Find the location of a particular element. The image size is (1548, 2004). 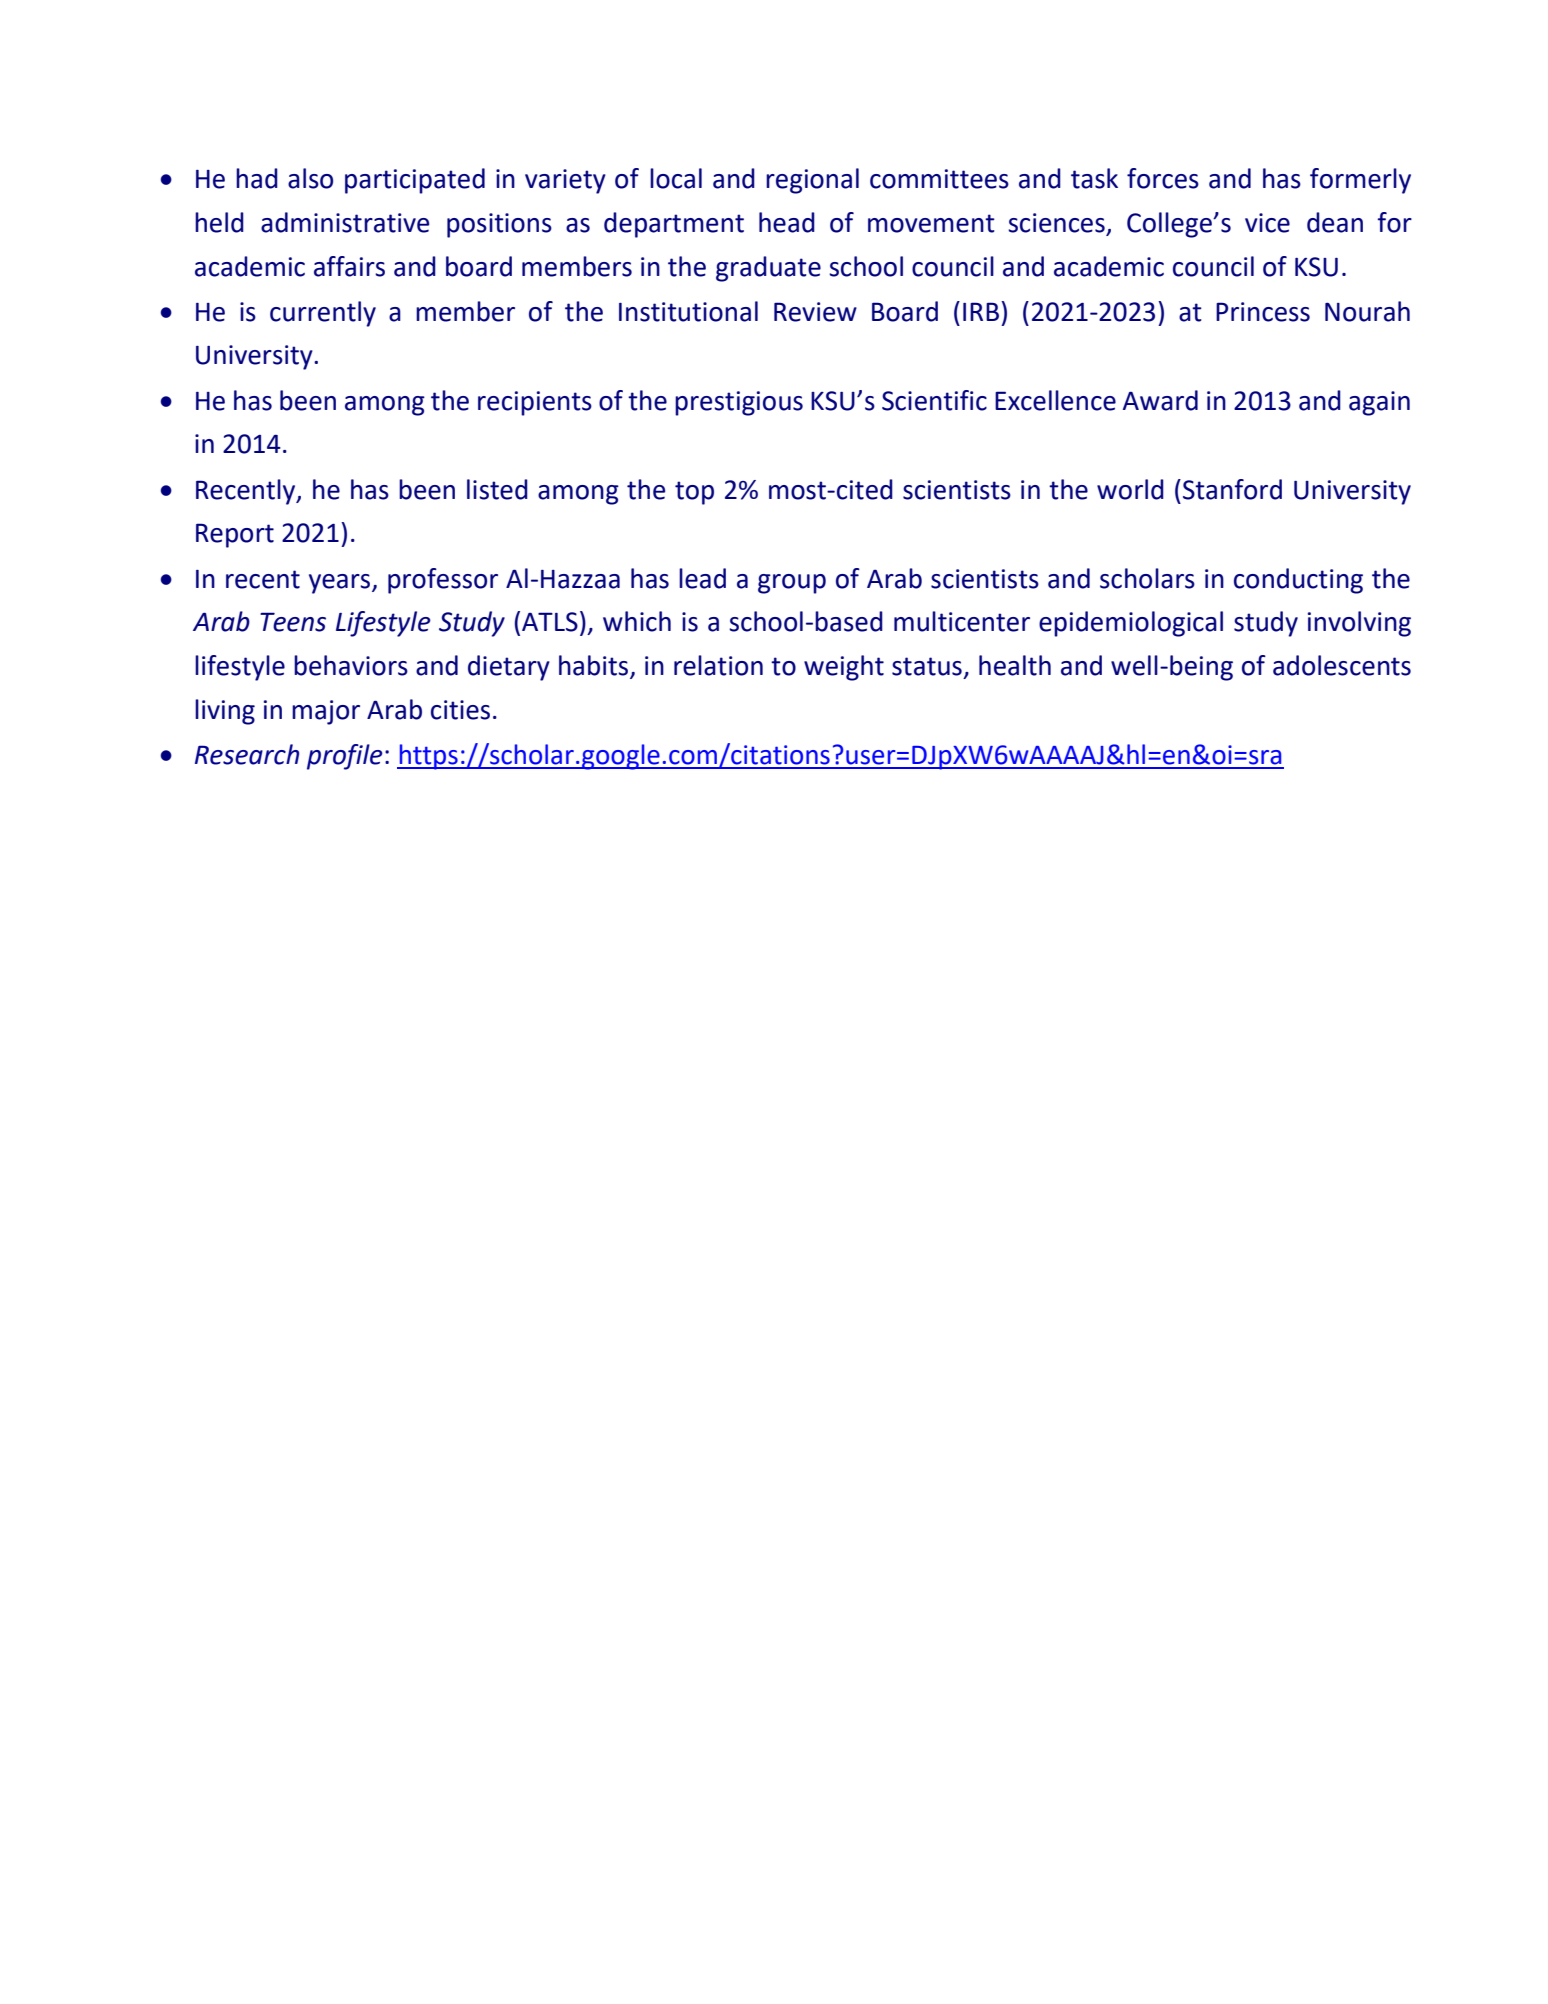

profile is located at coordinates (345, 757).
